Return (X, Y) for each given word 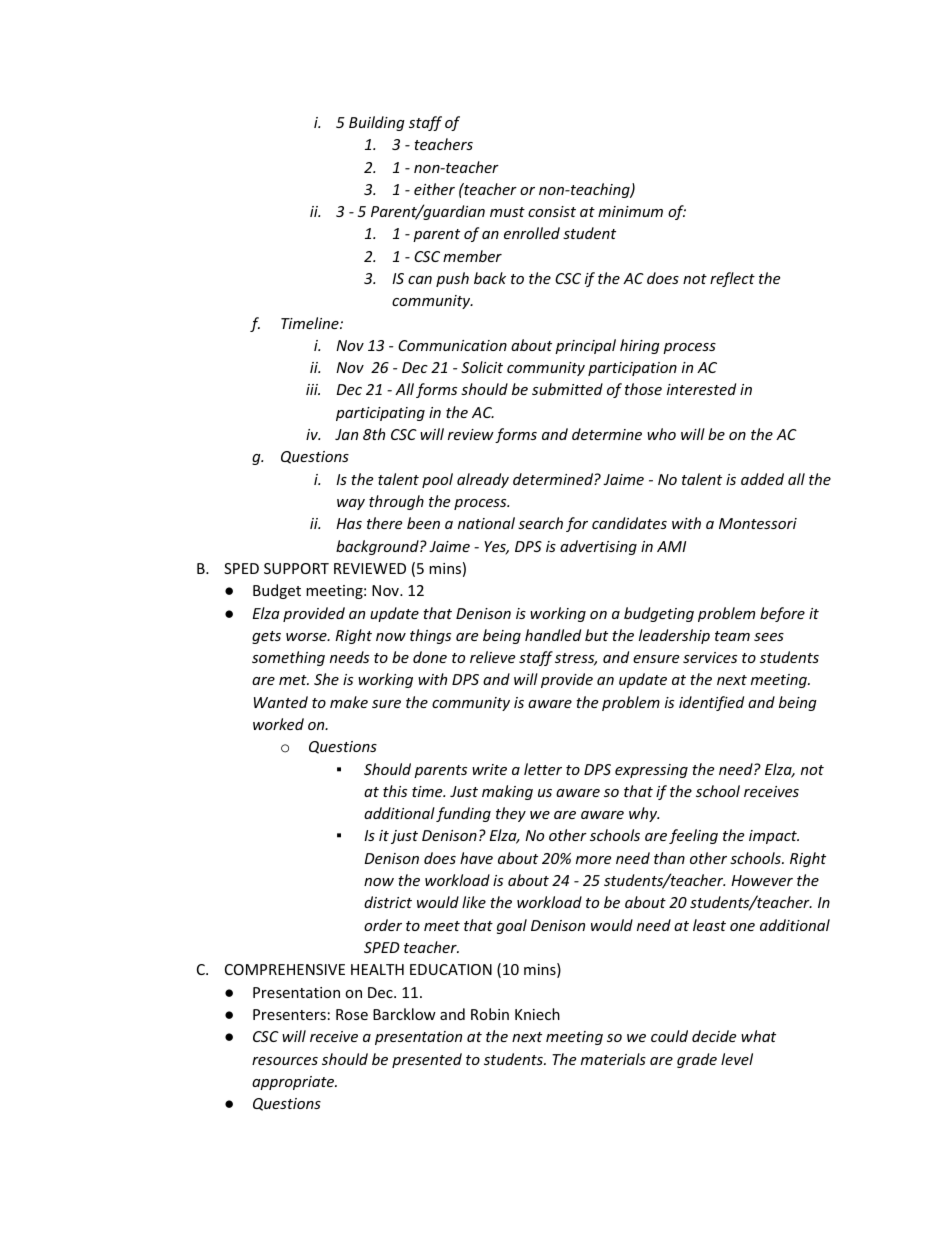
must (507, 212)
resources (285, 1061)
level (737, 1059)
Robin (490, 1014)
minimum (630, 211)
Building (377, 123)
